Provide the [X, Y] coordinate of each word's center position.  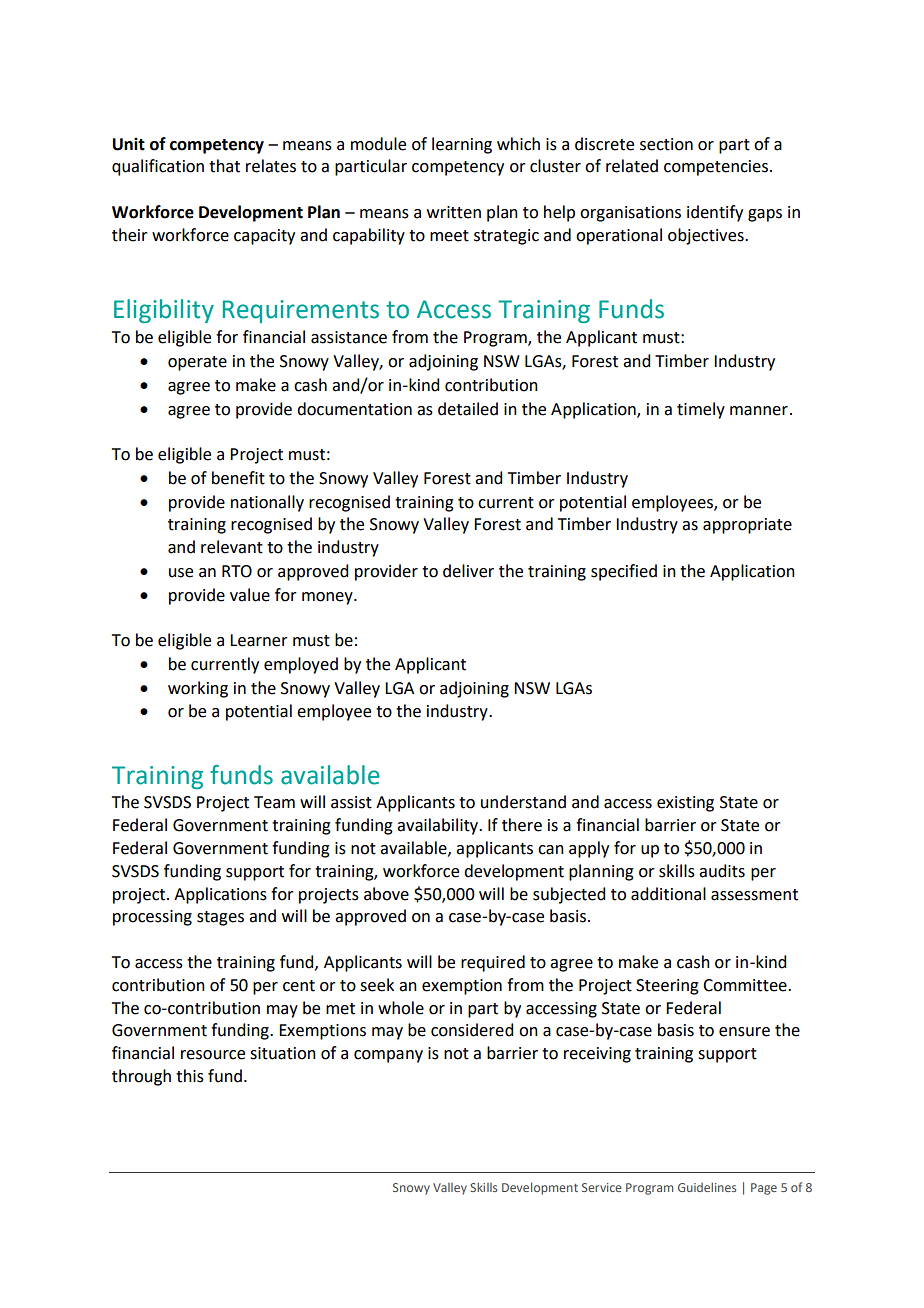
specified [624, 572]
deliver [468, 571]
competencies [716, 168]
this [190, 1076]
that [224, 166]
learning [462, 145]
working [198, 689]
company [388, 1056]
